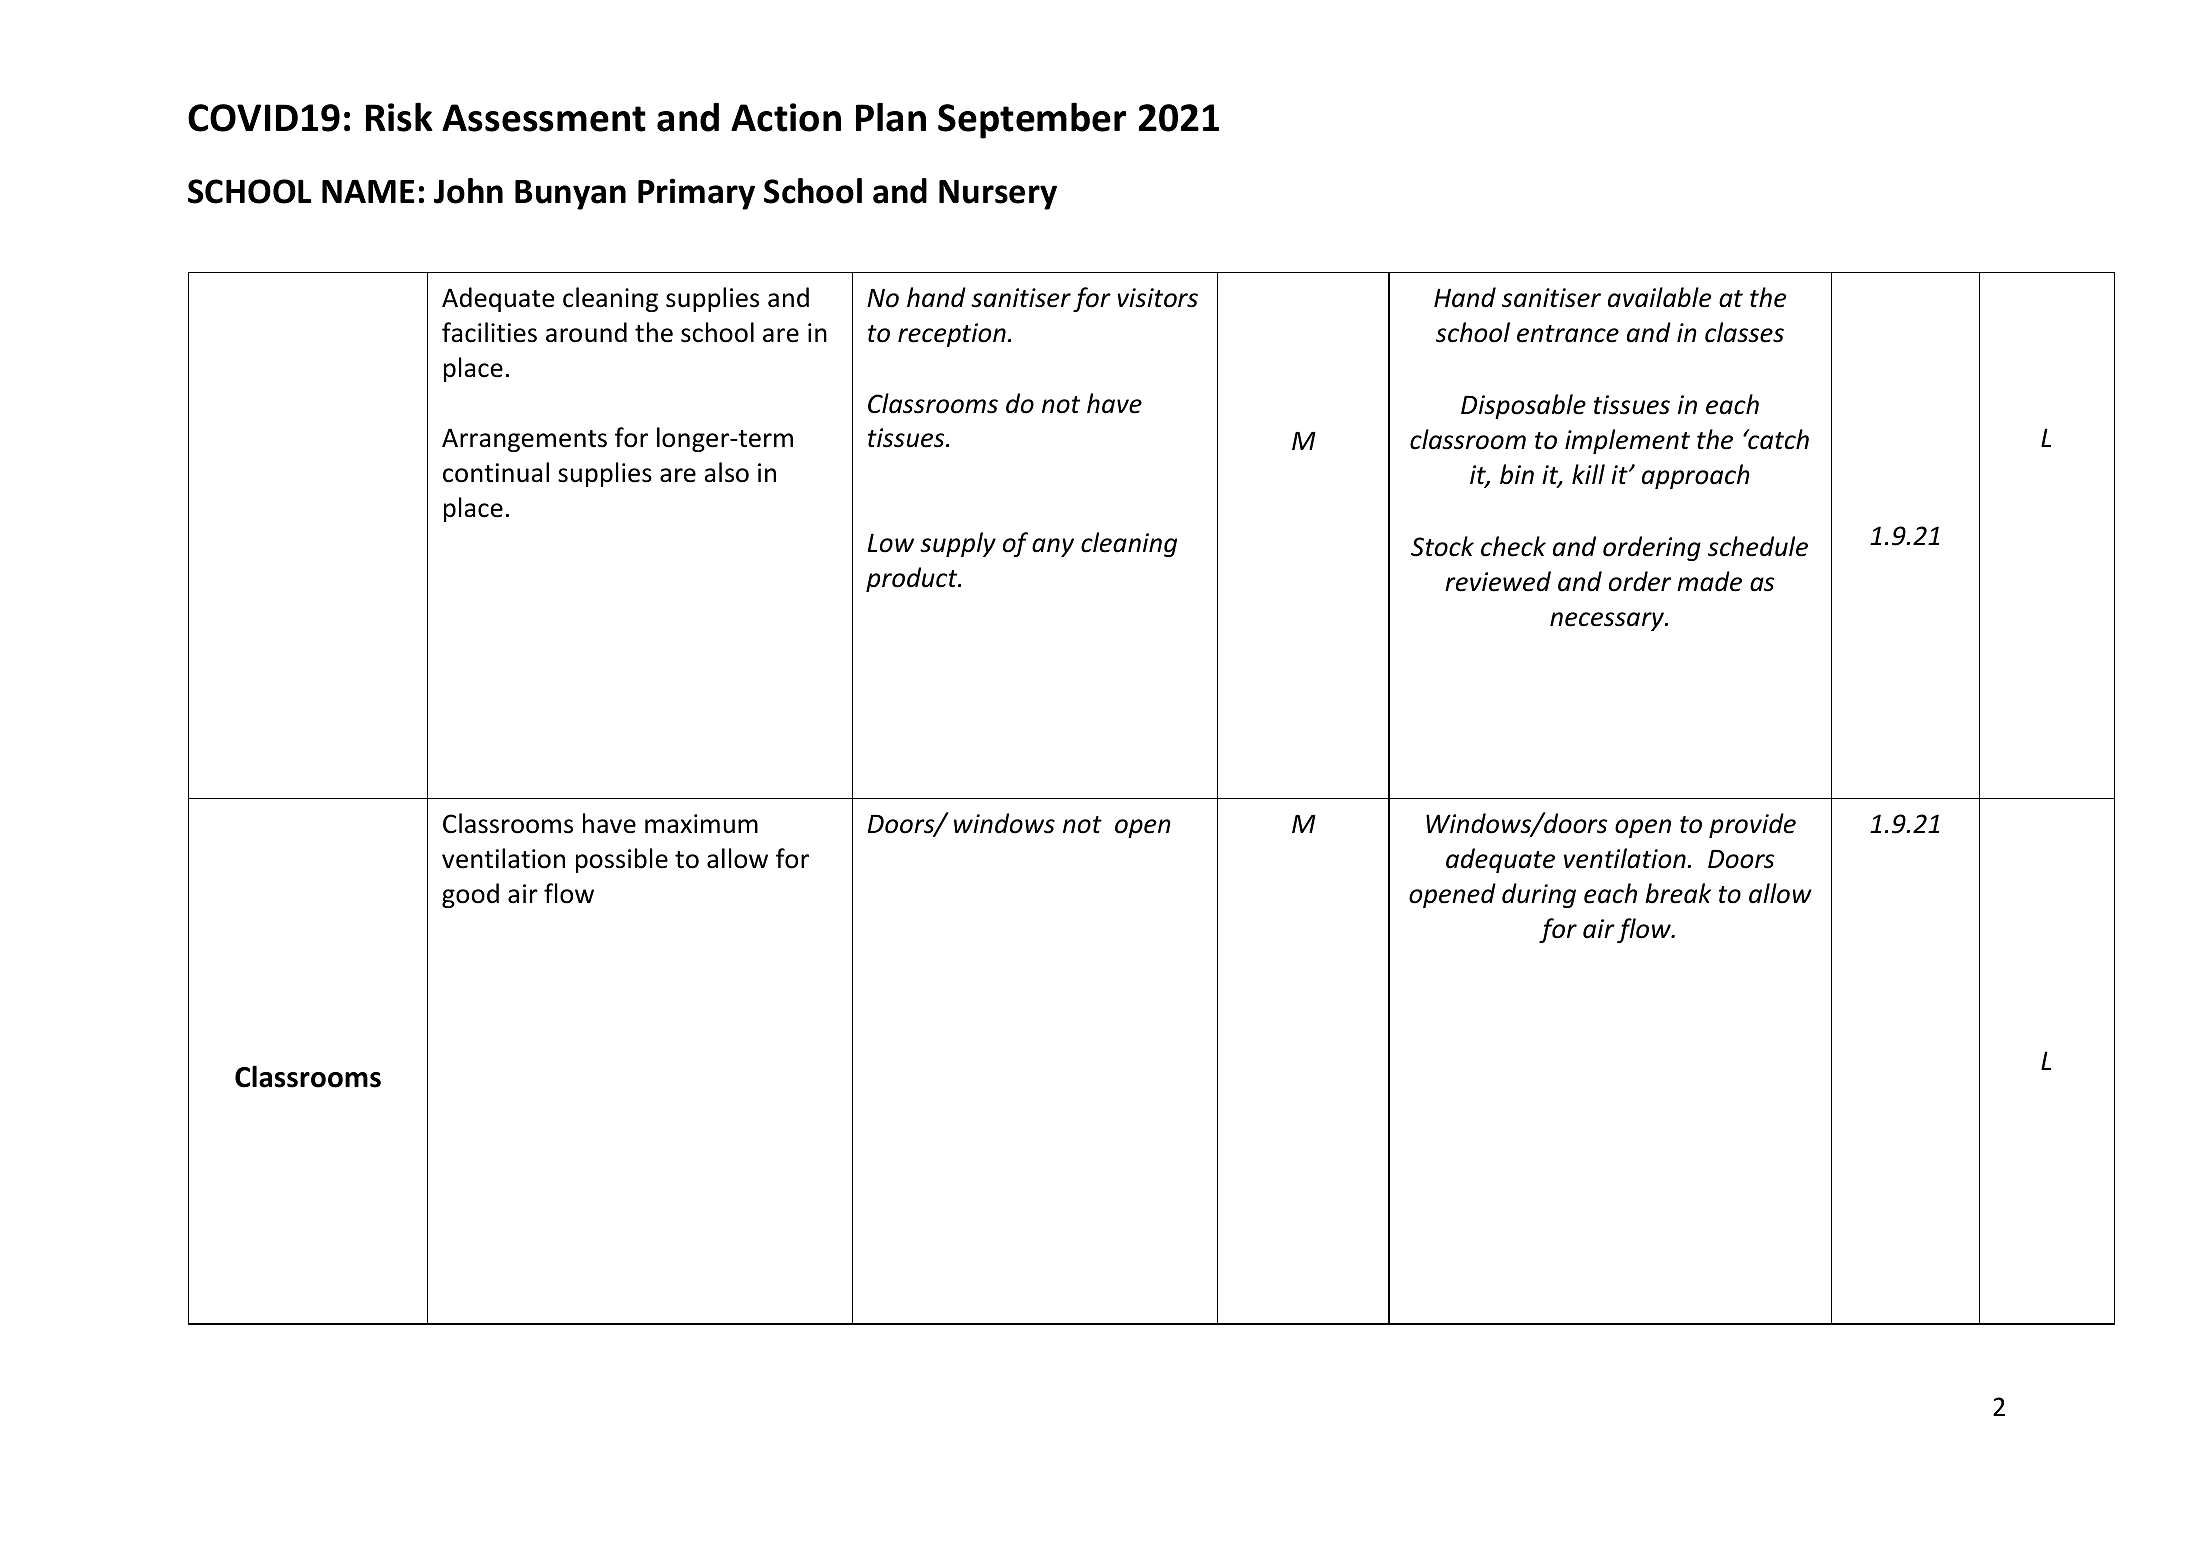  What do you see at coordinates (701, 824) in the image?
I see `maximum` at bounding box center [701, 824].
